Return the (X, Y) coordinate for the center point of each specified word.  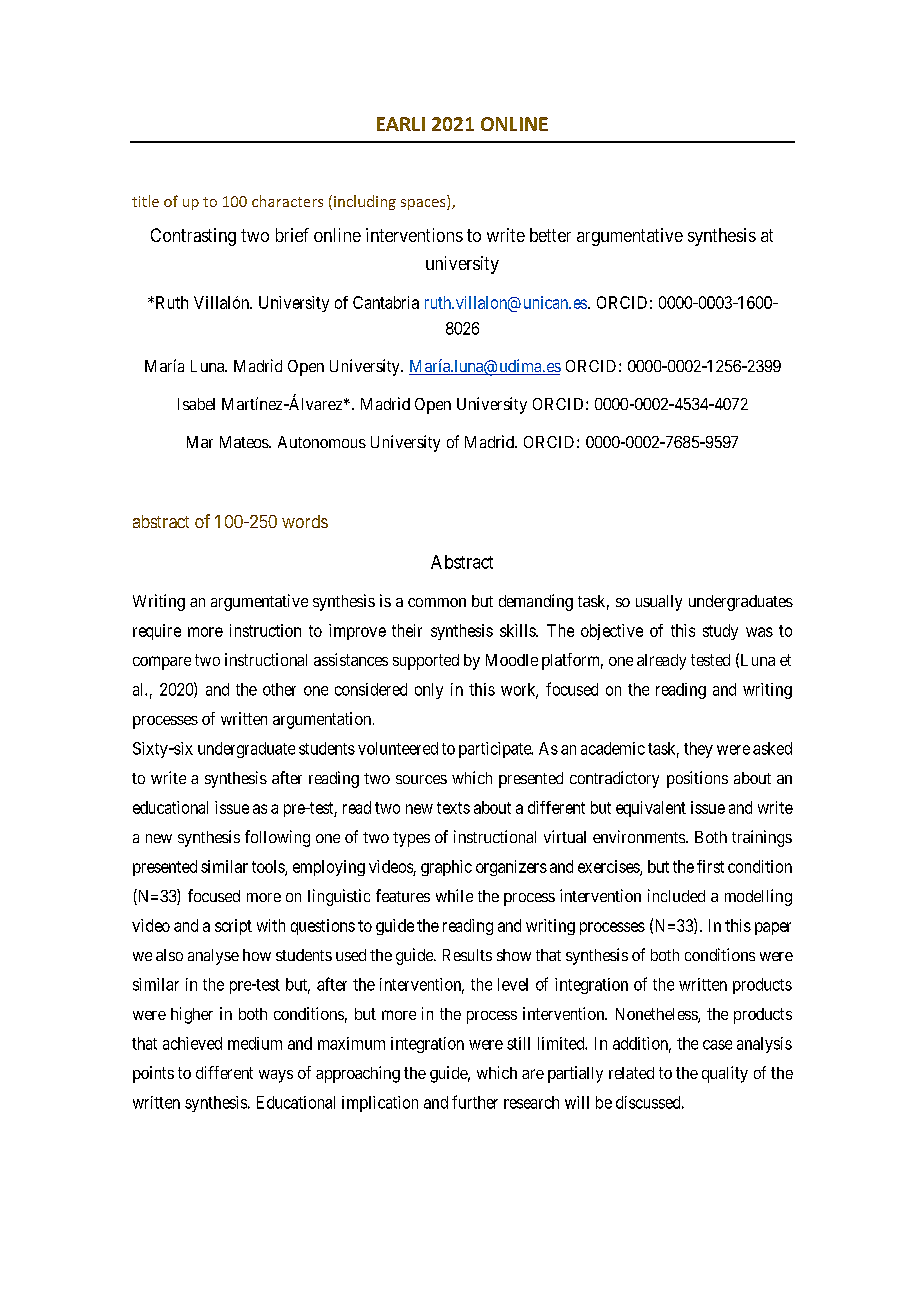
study (720, 632)
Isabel (196, 404)
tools (269, 867)
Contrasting (193, 237)
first (710, 866)
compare (162, 663)
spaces (424, 204)
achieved (192, 1043)
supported (426, 662)
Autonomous (322, 442)
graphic (446, 868)
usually (659, 603)
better (550, 235)
